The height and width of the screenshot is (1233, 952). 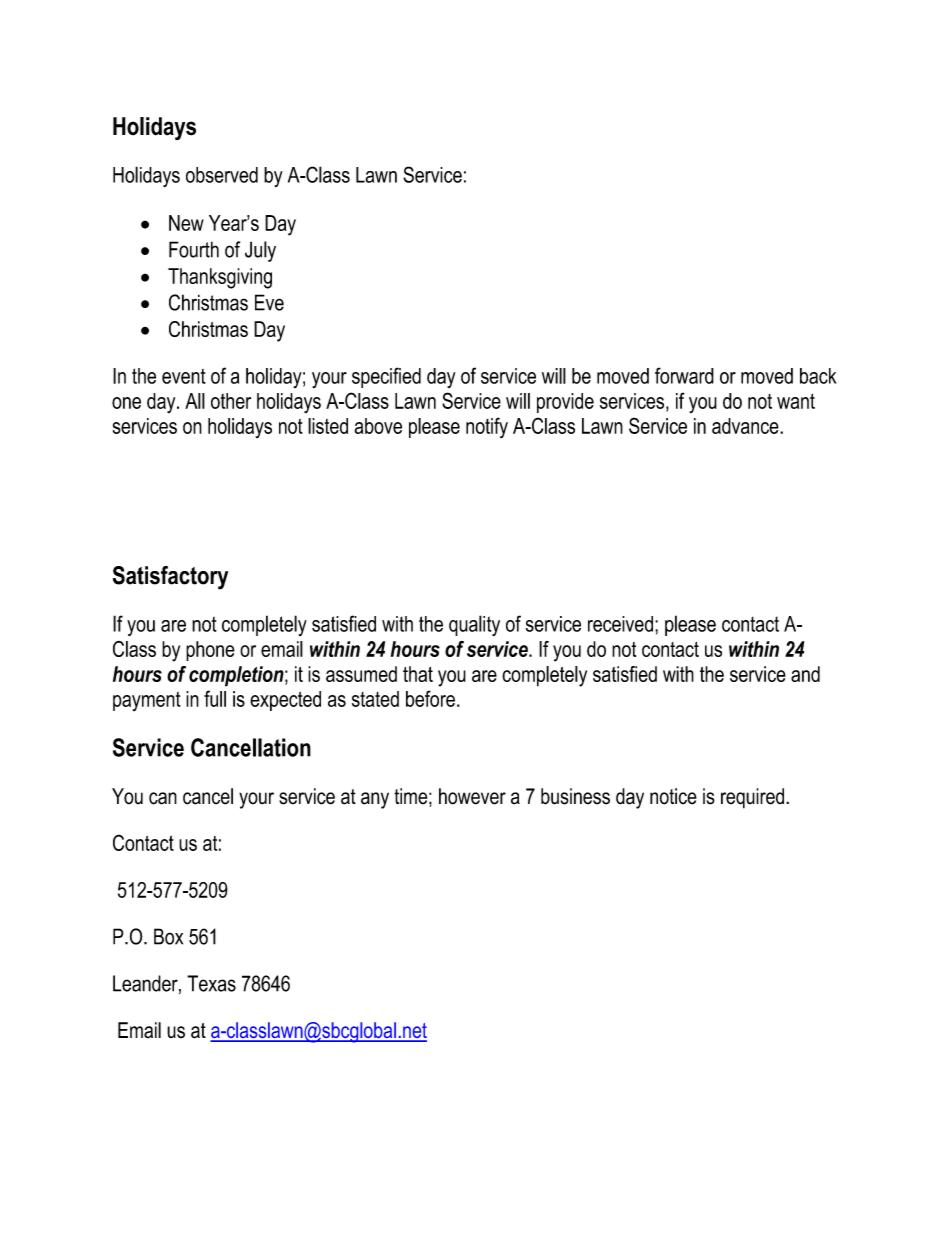 What do you see at coordinates (684, 375) in the screenshot?
I see `forward` at bounding box center [684, 375].
